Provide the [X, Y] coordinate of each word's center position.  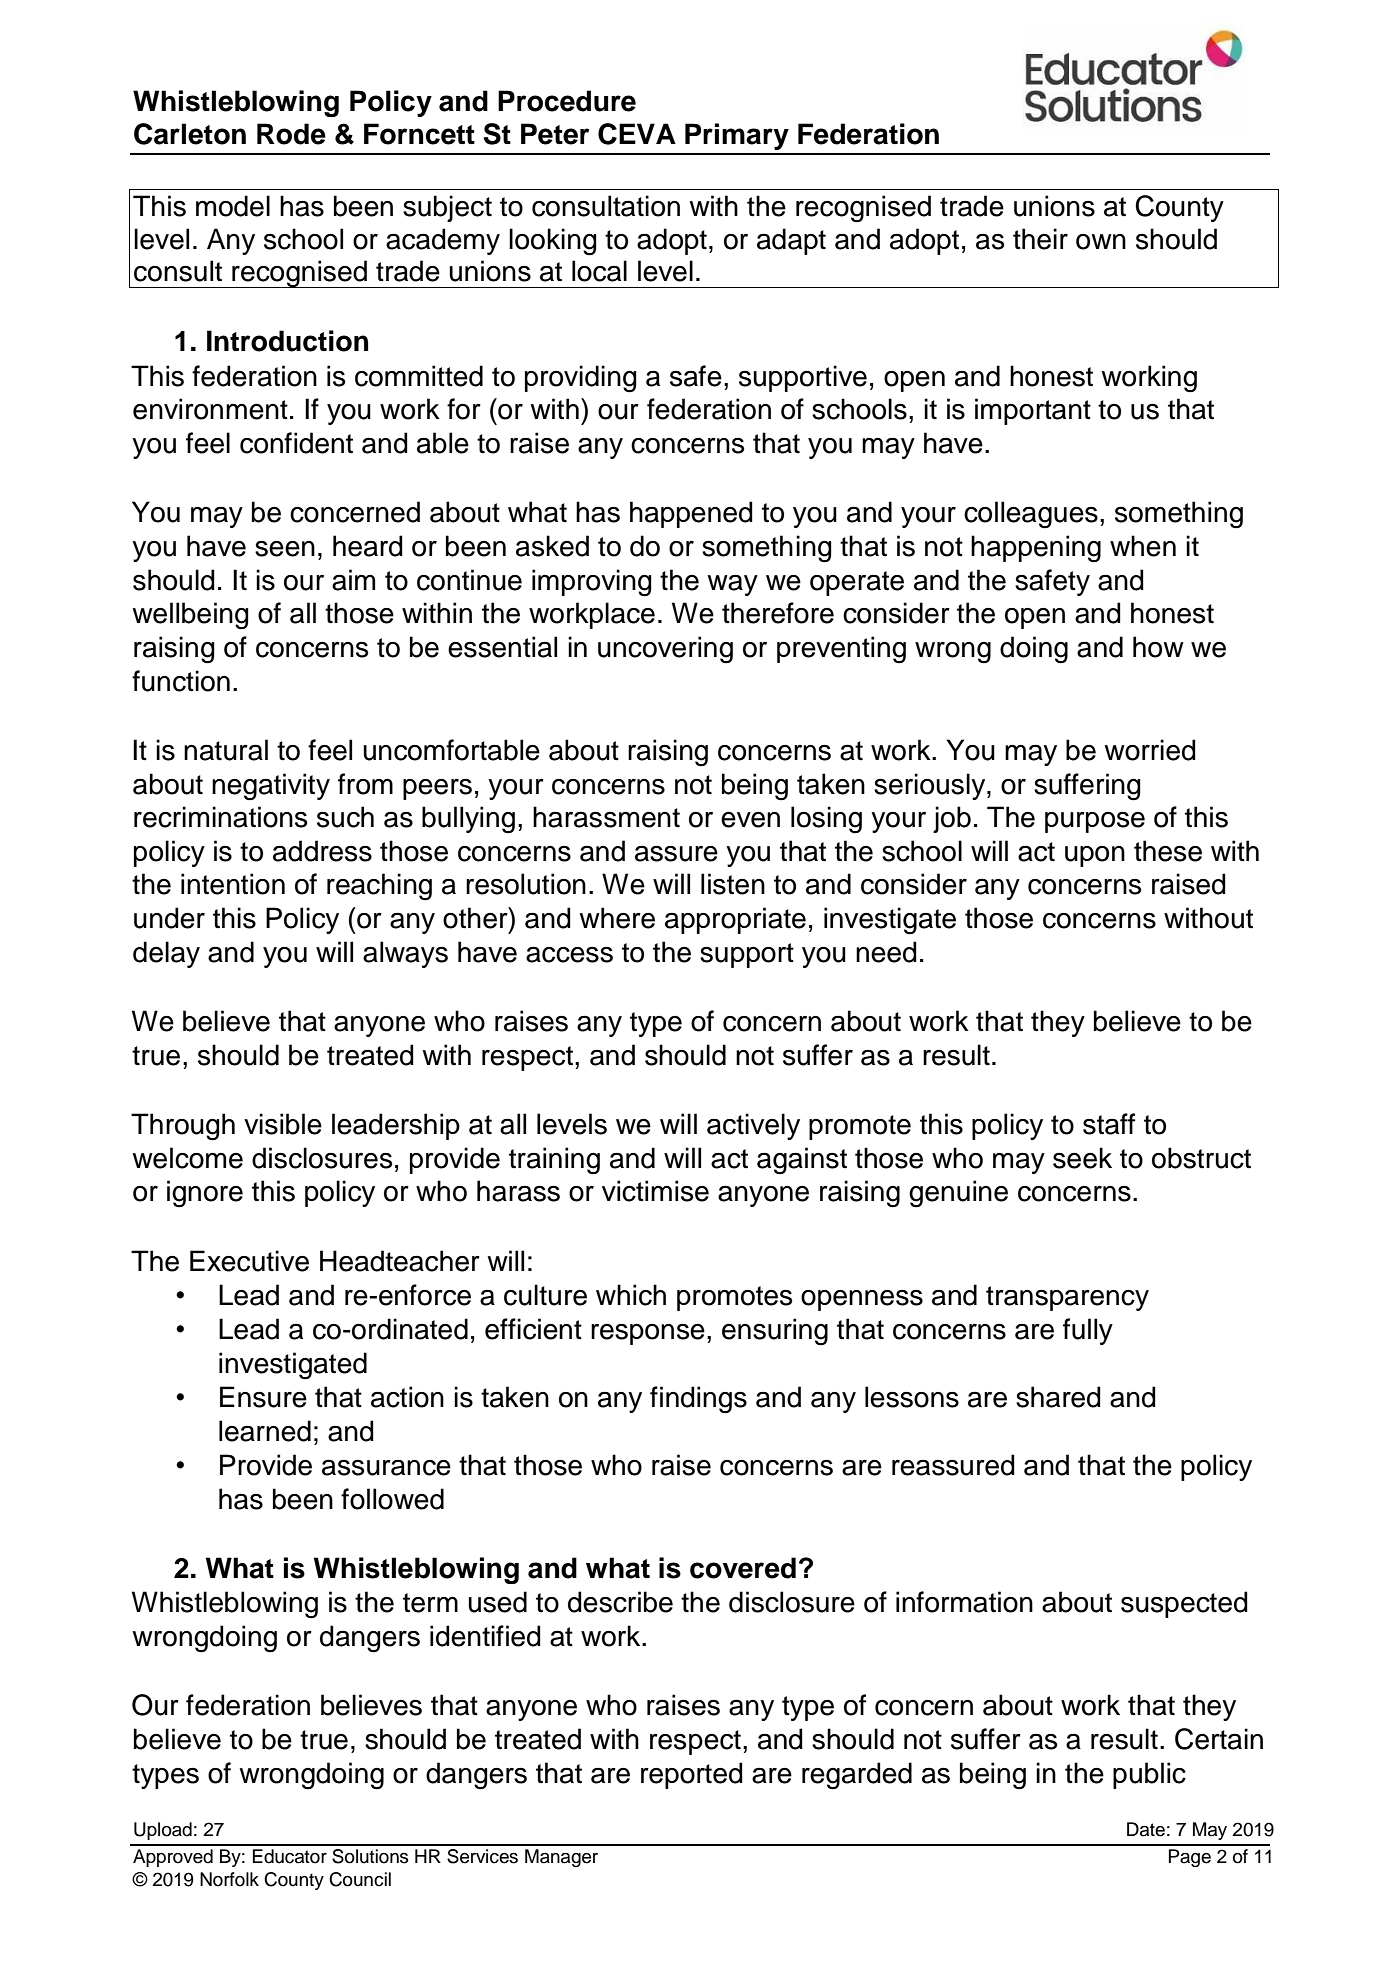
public [1149, 1775]
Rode [291, 134]
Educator [290, 1856]
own [1101, 242]
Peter [555, 134]
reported [692, 1775]
